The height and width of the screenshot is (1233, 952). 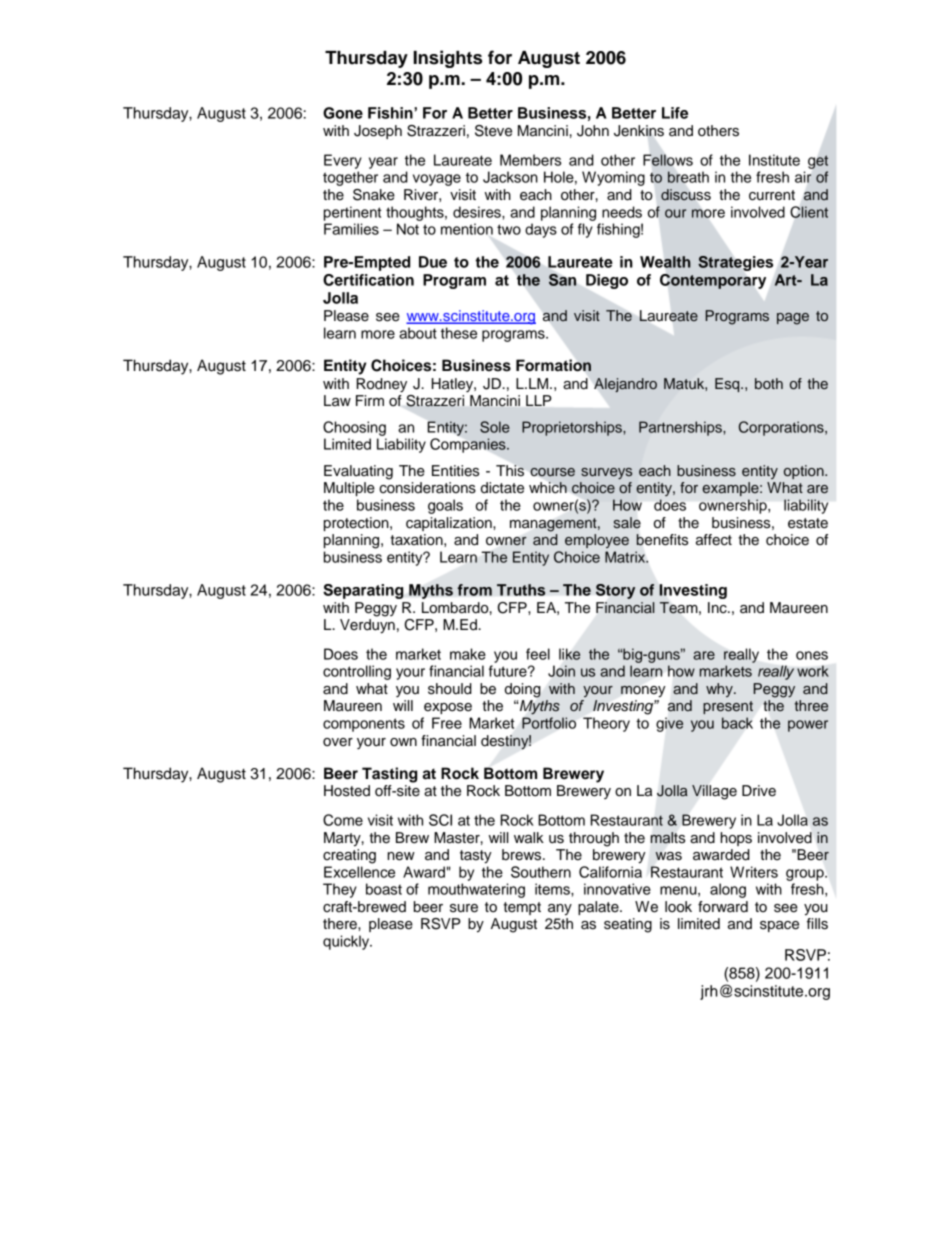 What do you see at coordinates (427, 488) in the screenshot?
I see `considerations` at bounding box center [427, 488].
